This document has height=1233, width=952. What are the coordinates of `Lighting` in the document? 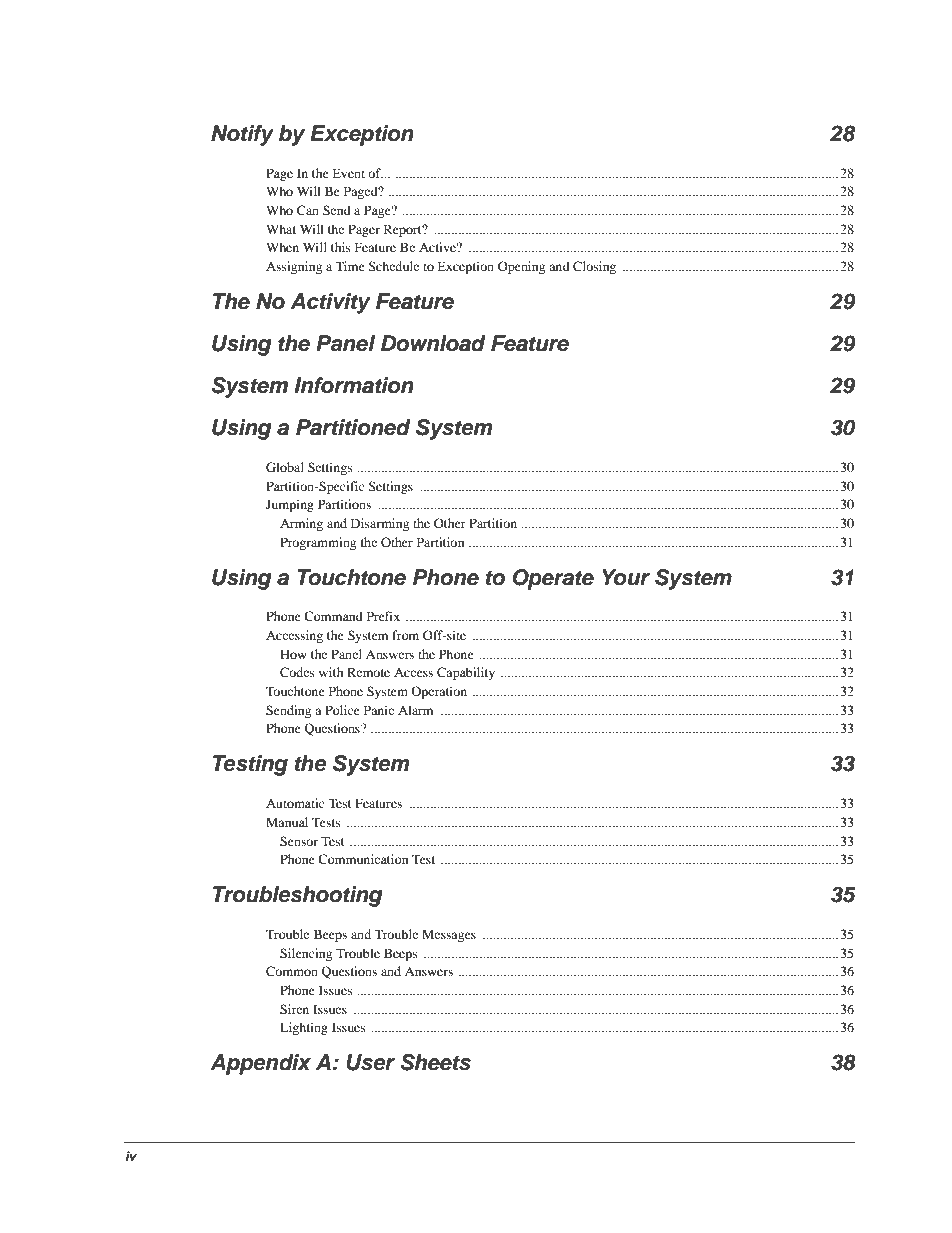 It's located at (304, 1028).
